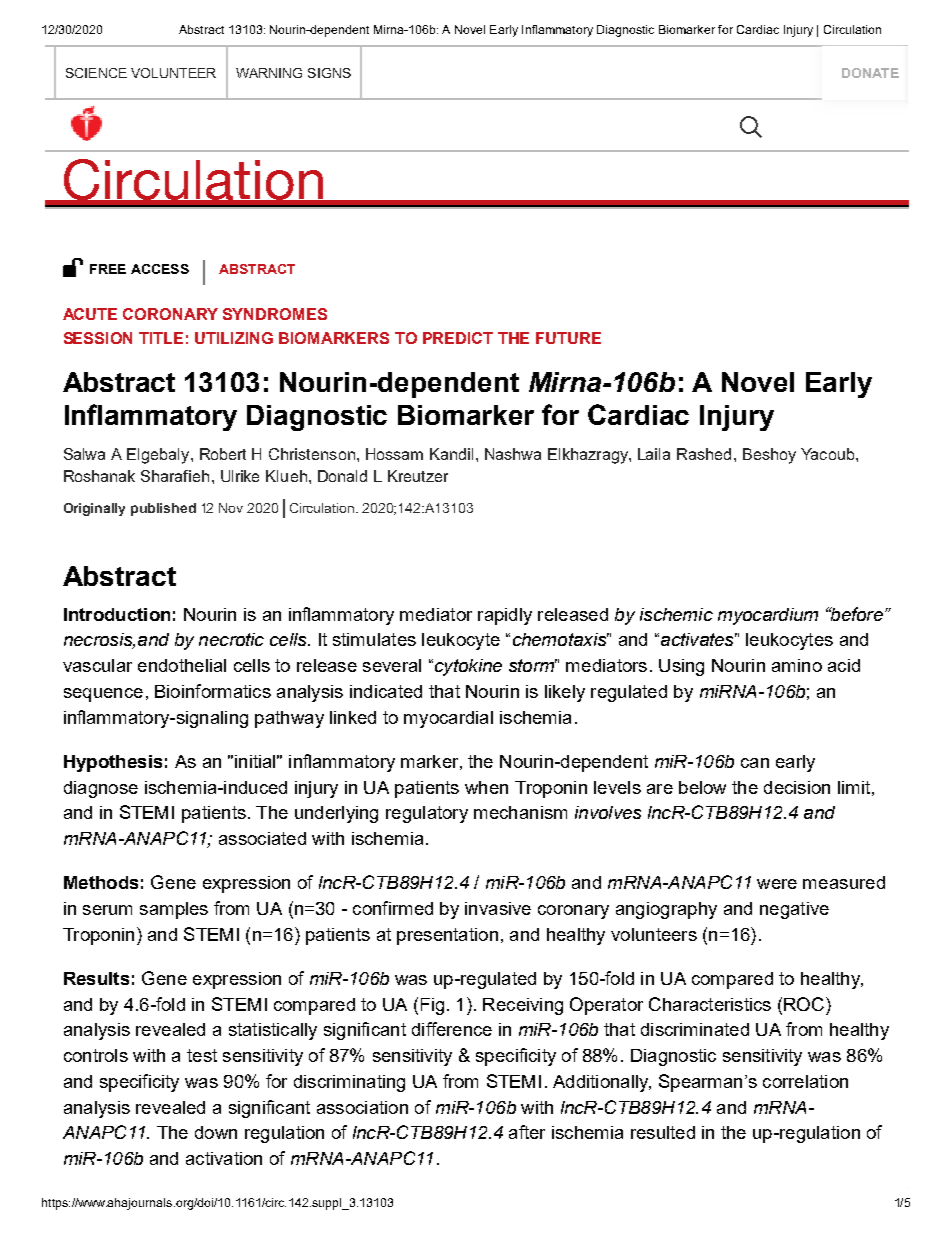 This screenshot has height=1233, width=952. I want to click on myocardial, so click(448, 719).
